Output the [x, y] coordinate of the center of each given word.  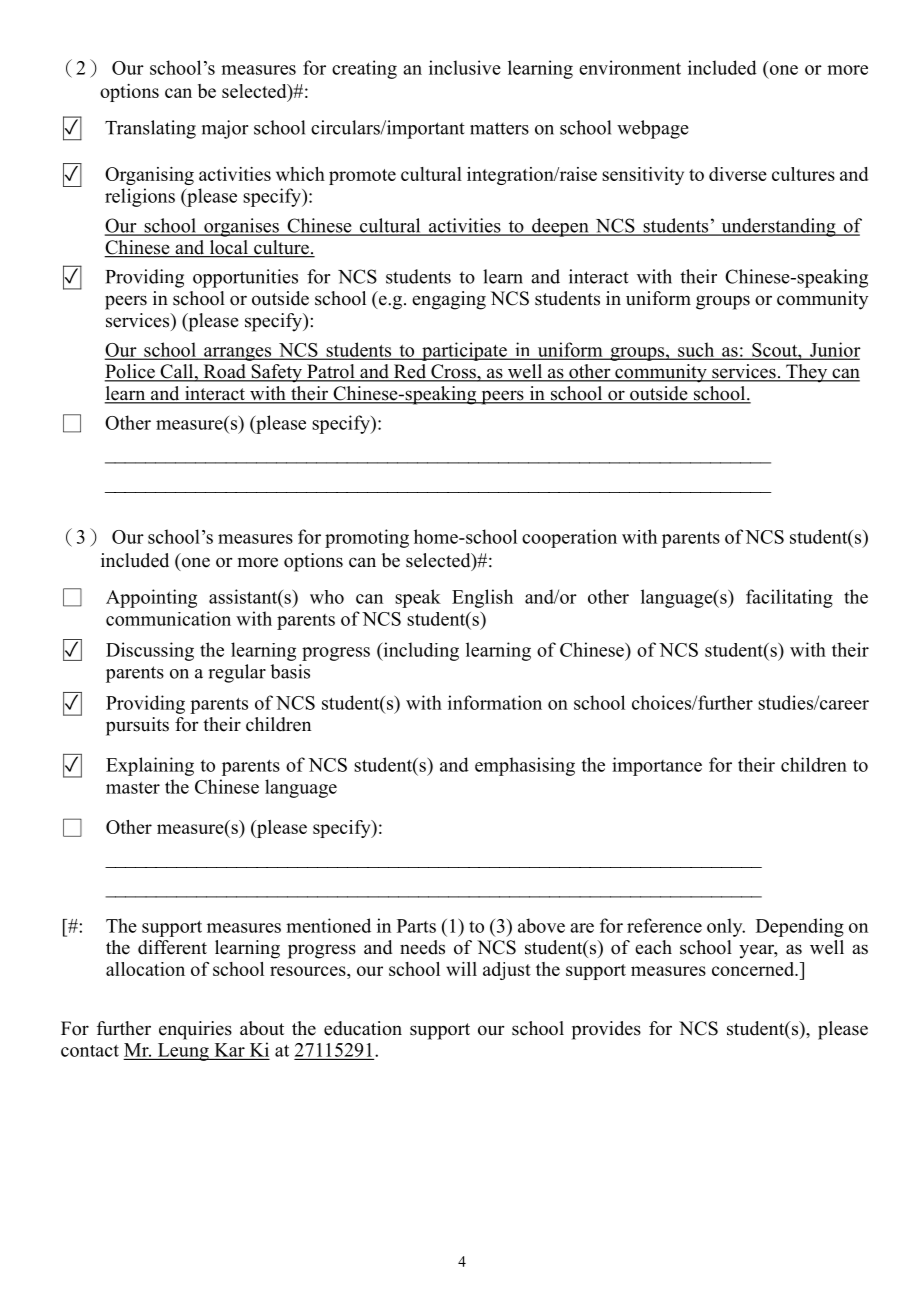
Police [130, 372]
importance [657, 766]
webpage [653, 129]
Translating [150, 129]
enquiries [195, 1030]
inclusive [465, 67]
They [807, 373]
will [461, 969]
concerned [754, 969]
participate [464, 351]
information [495, 702]
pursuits [137, 726]
